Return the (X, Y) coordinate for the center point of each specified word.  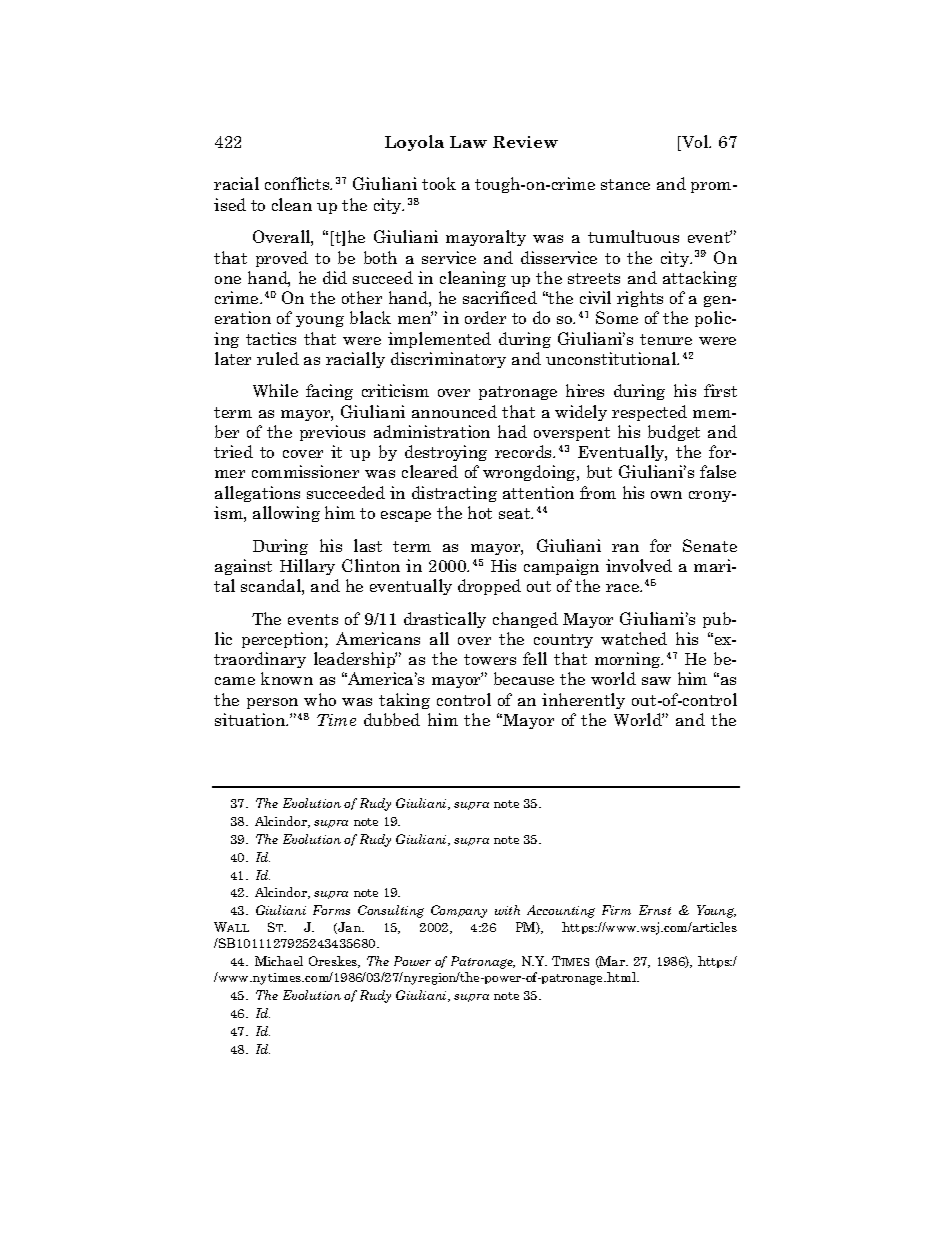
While (275, 390)
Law (468, 142)
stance (625, 184)
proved (282, 259)
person (272, 703)
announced (454, 411)
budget (674, 433)
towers (490, 659)
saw (656, 681)
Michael (279, 961)
